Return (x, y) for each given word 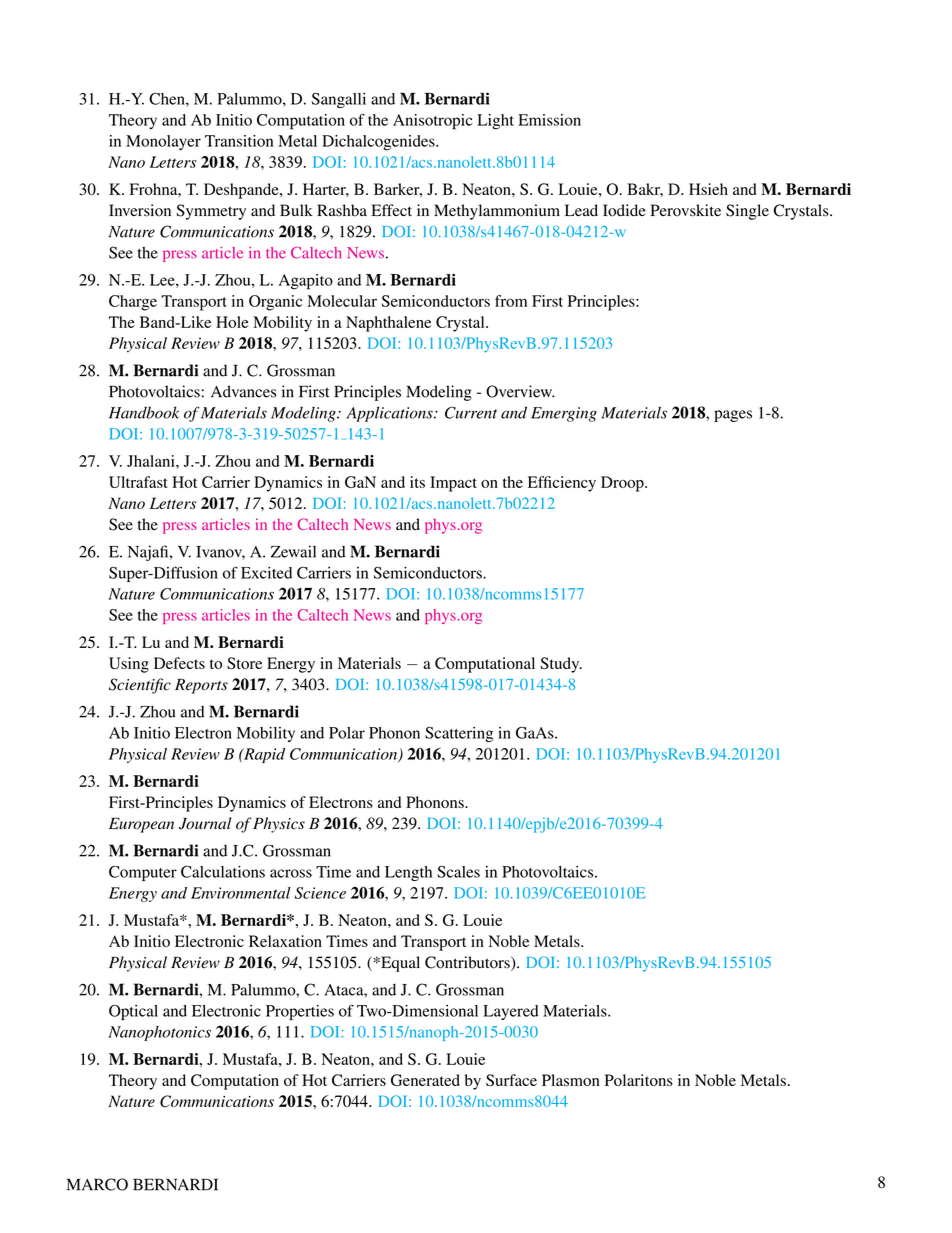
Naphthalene (388, 324)
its (417, 482)
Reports (201, 686)
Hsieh (708, 189)
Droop (623, 484)
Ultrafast (138, 482)
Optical (133, 1012)
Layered (510, 1012)
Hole (232, 322)
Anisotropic (432, 122)
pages (733, 416)
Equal (399, 964)
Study (561, 665)
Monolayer (163, 142)
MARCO (97, 1184)
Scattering (459, 734)
